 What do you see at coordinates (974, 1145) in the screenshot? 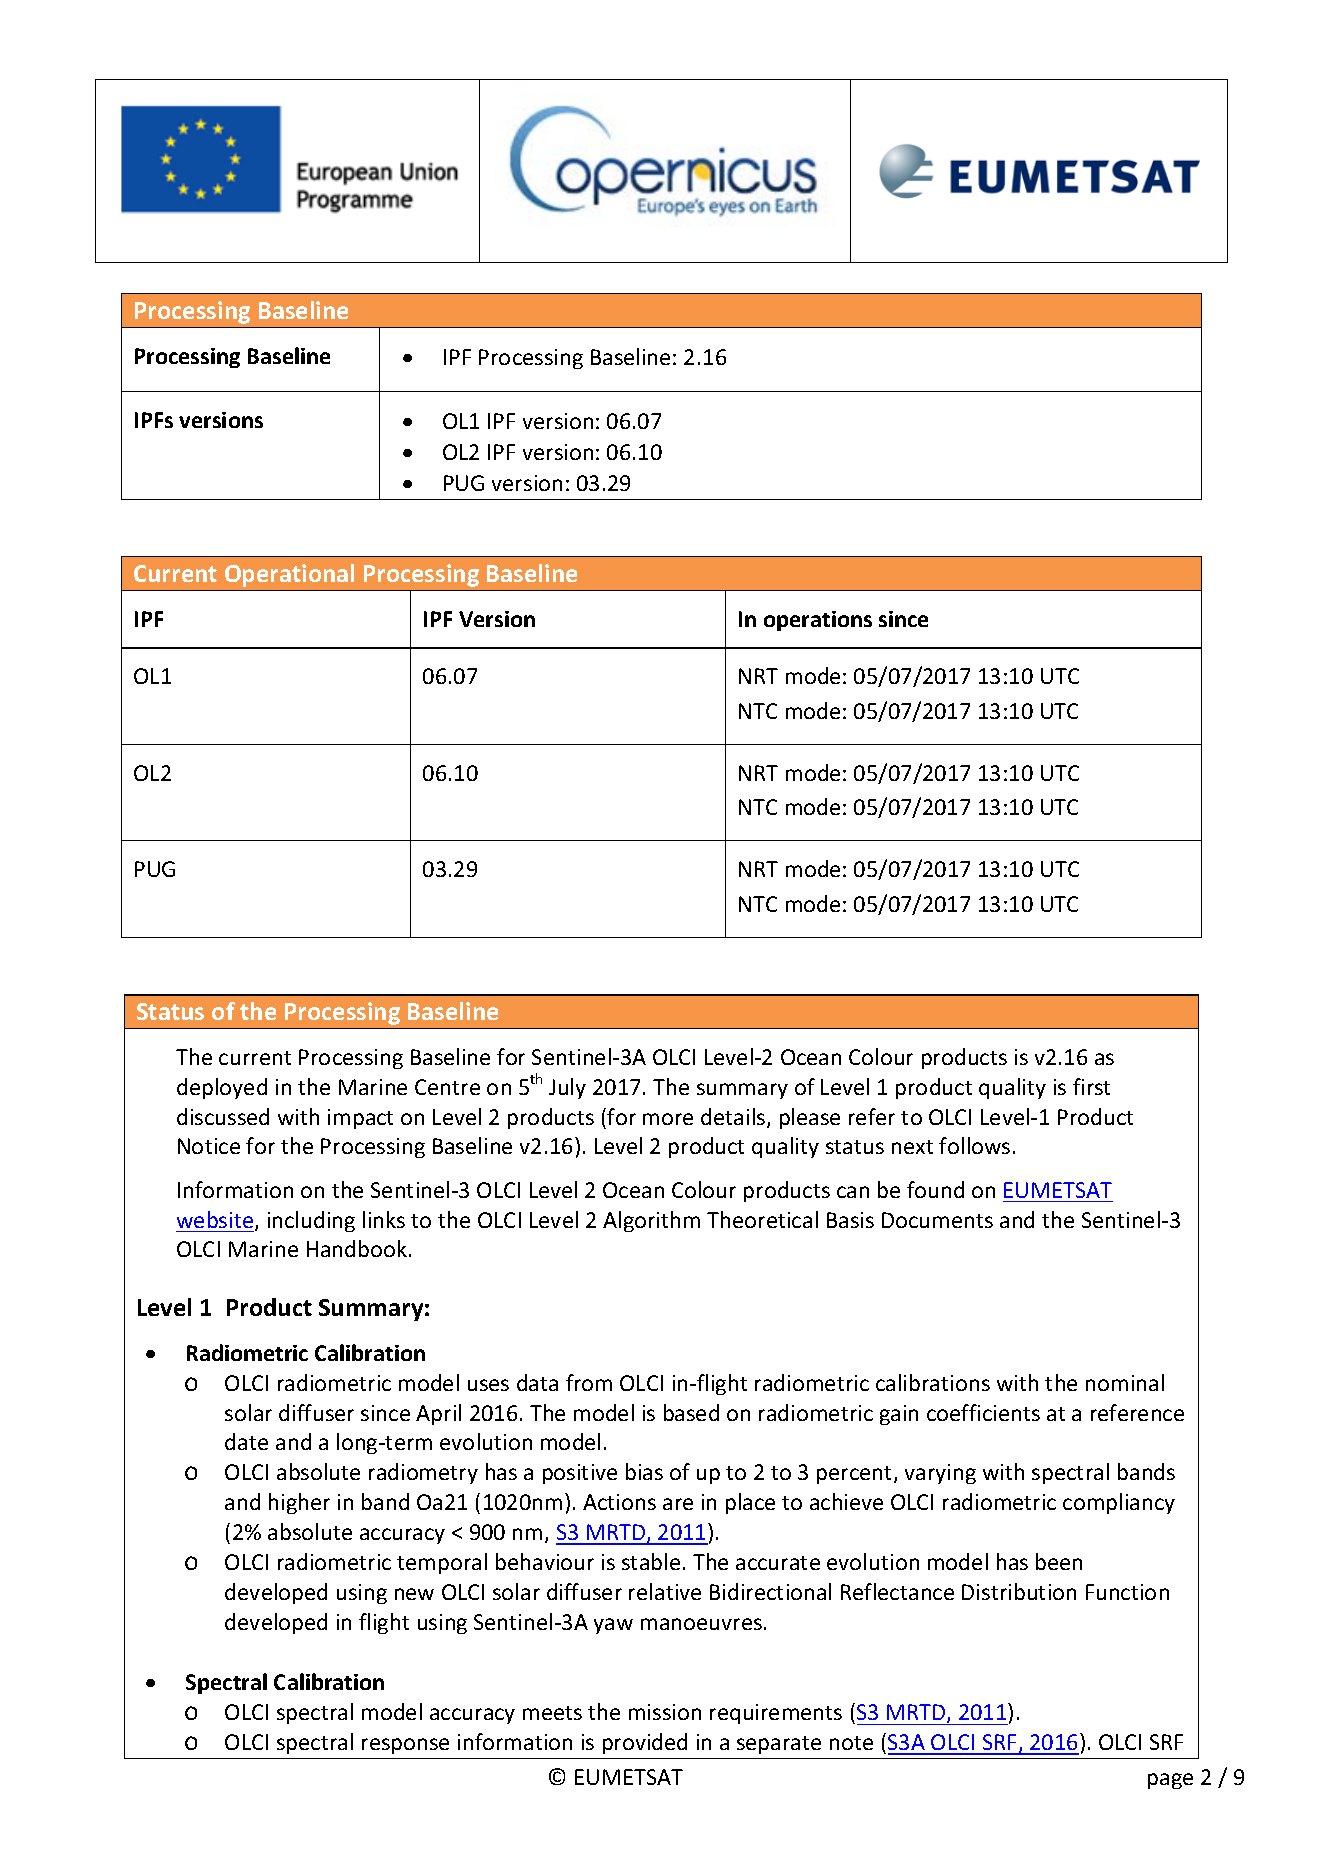
I see `follows` at bounding box center [974, 1145].
